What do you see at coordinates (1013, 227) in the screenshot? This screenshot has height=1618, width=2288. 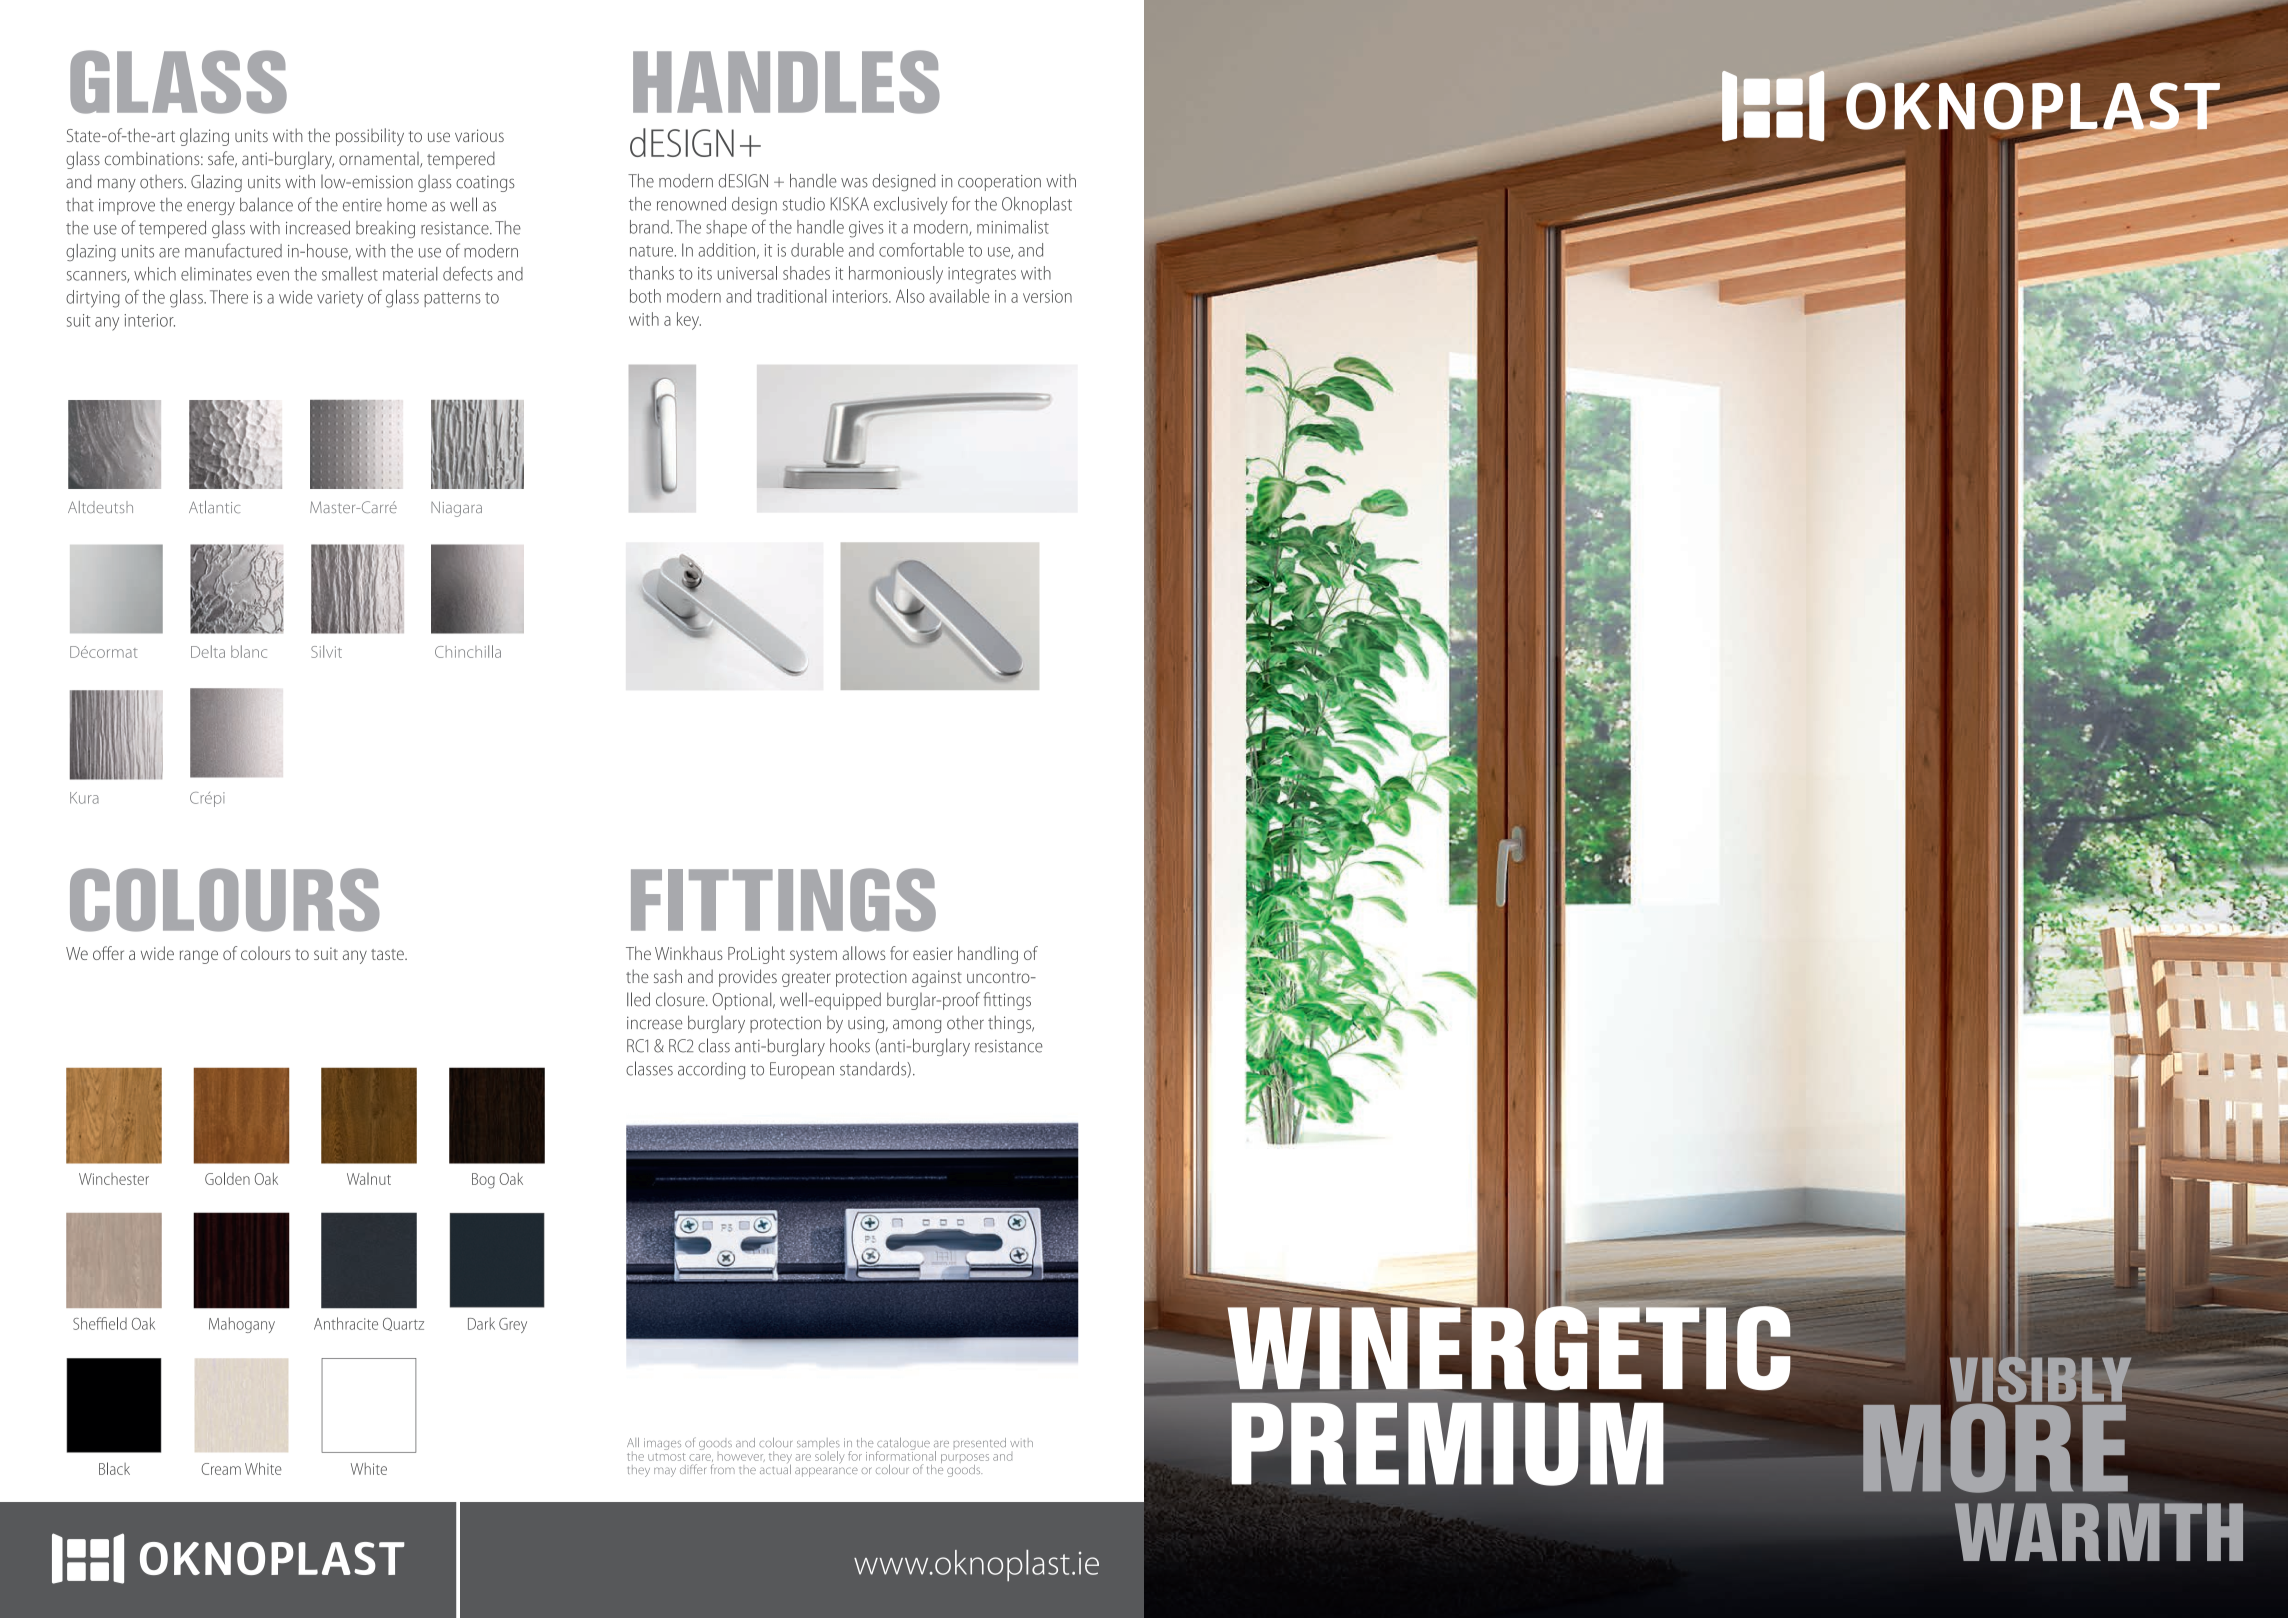 I see `minimalist` at bounding box center [1013, 227].
